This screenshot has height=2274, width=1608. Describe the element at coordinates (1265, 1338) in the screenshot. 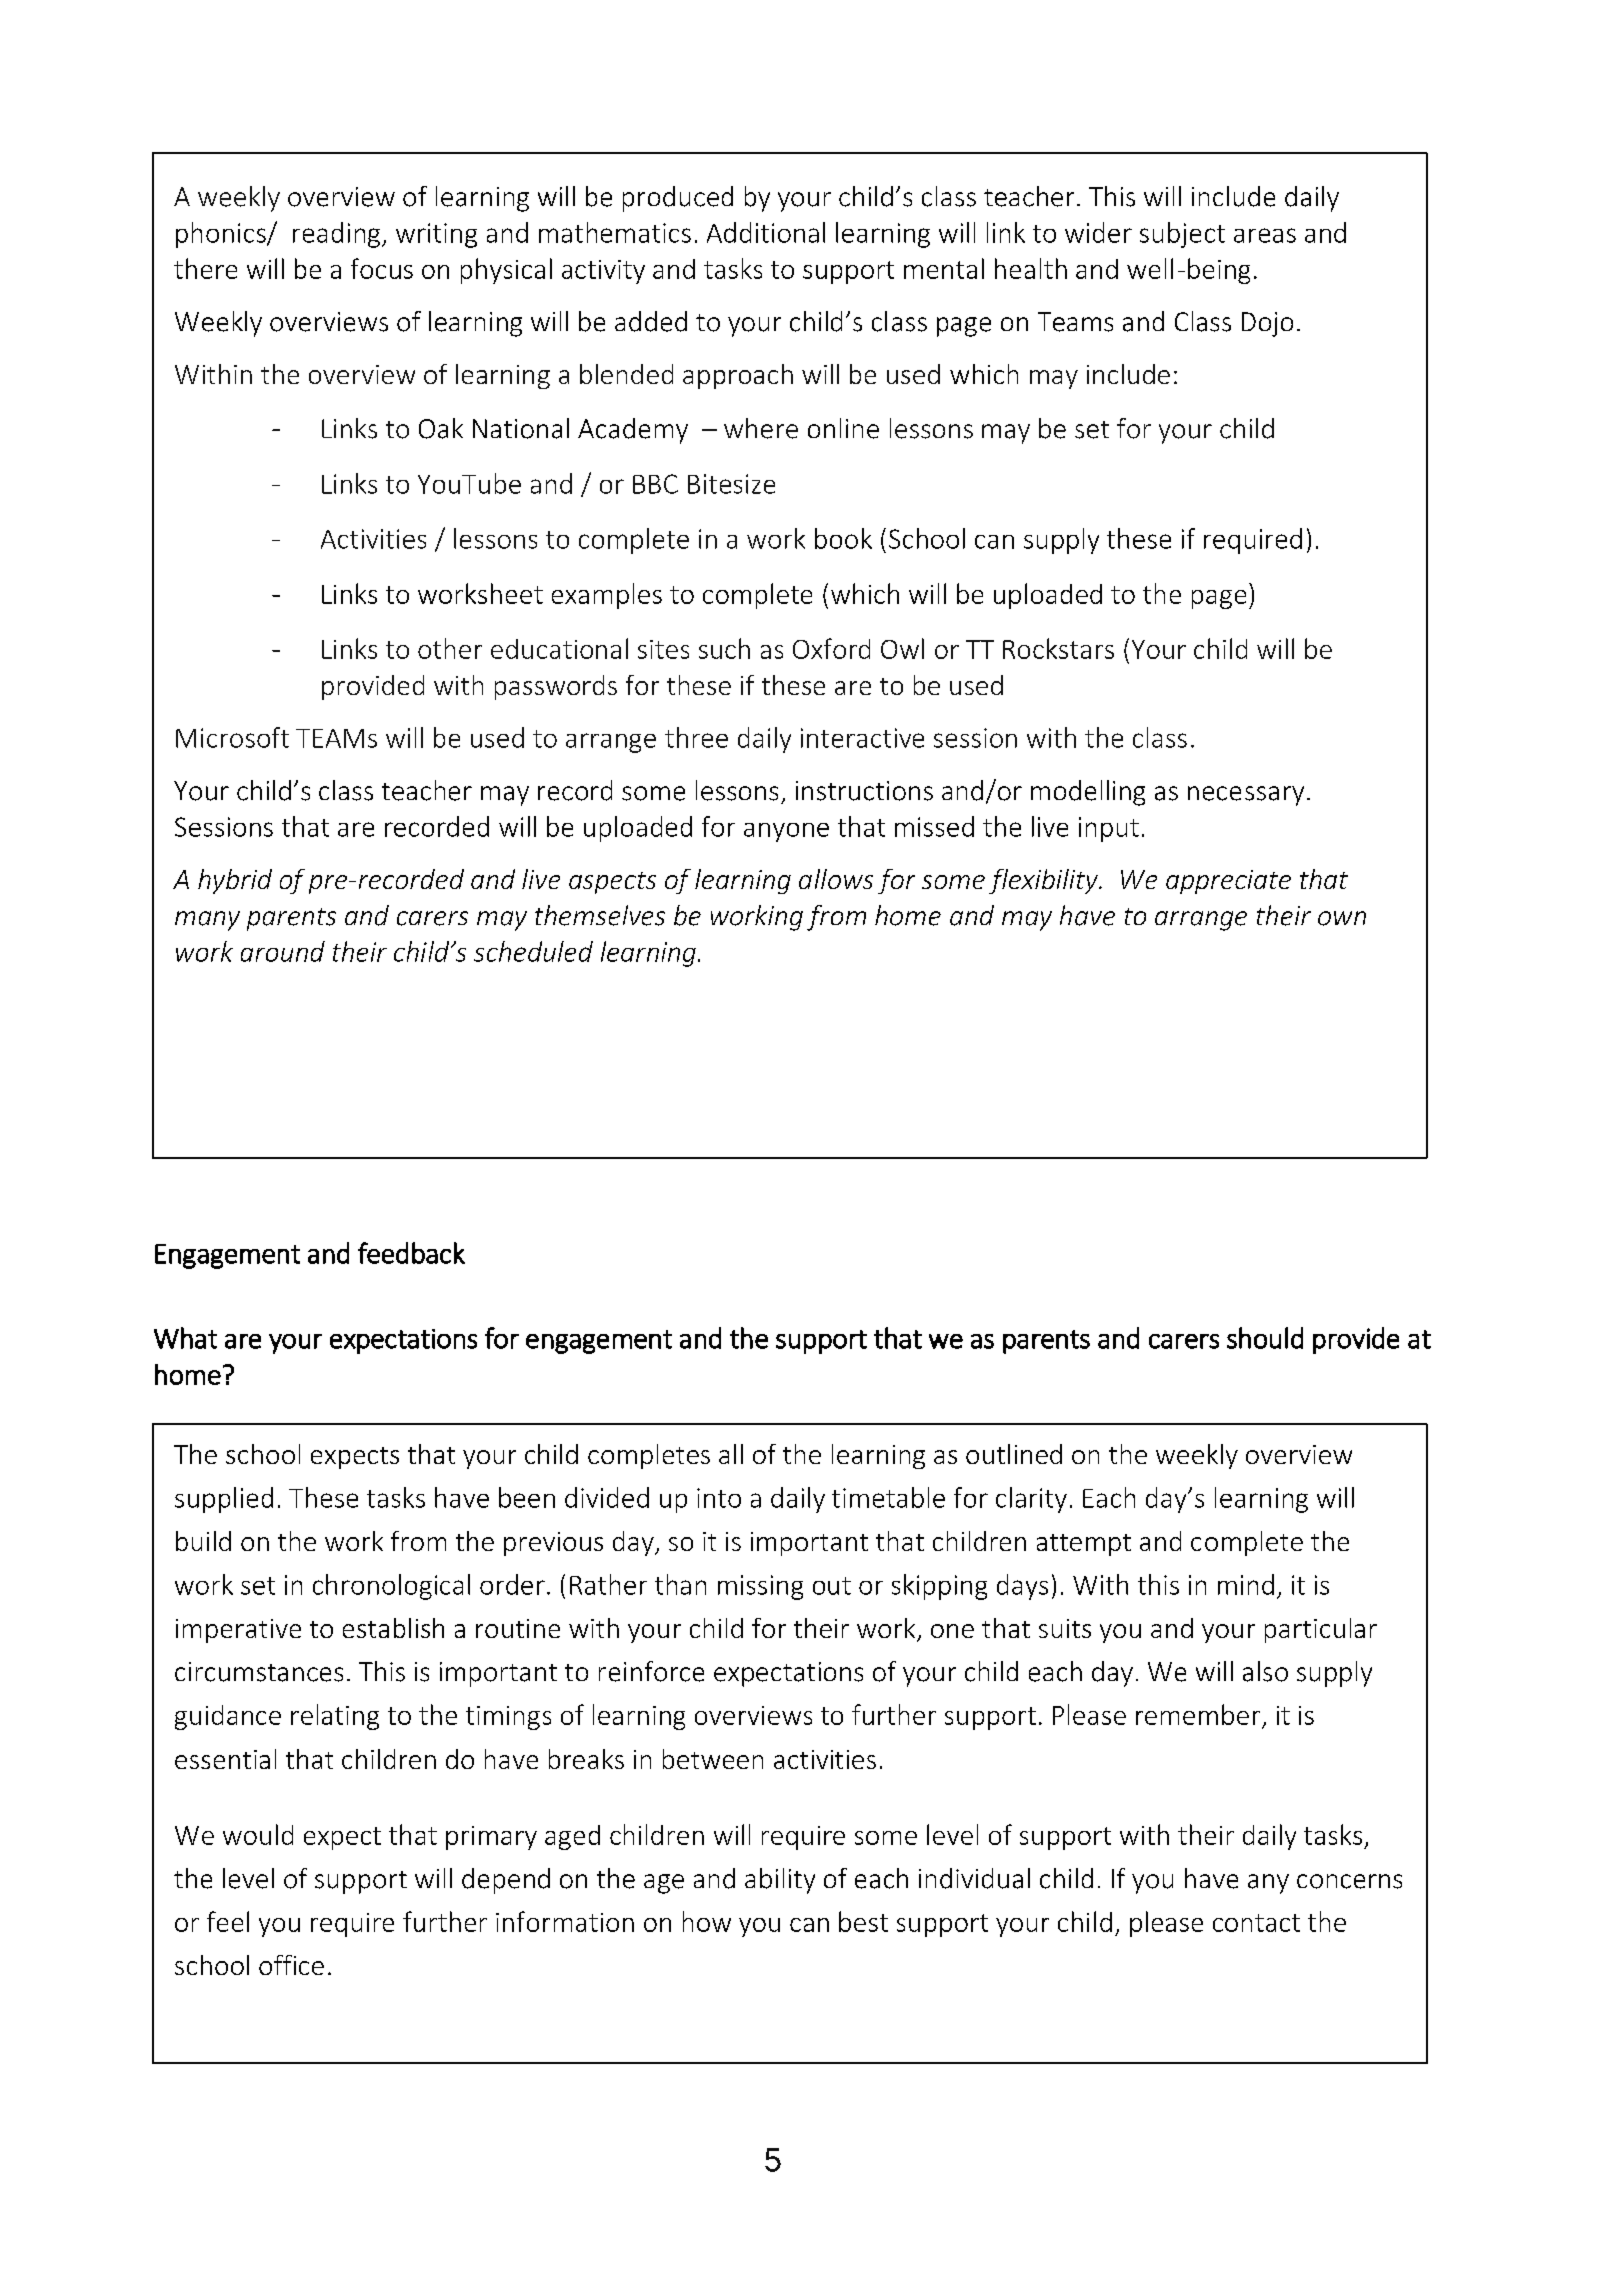

I see `should` at that location.
